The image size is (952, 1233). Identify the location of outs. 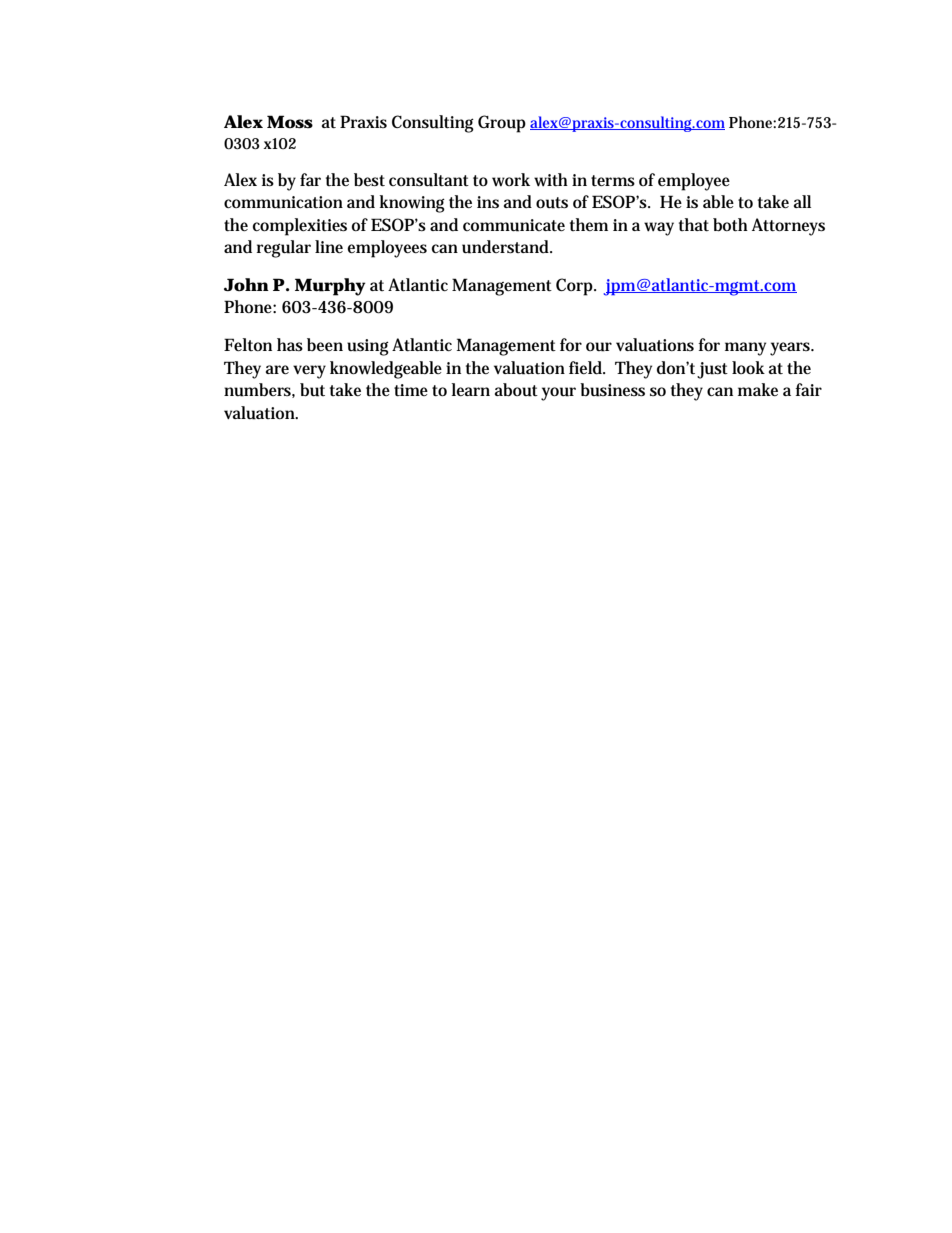
(552, 203).
